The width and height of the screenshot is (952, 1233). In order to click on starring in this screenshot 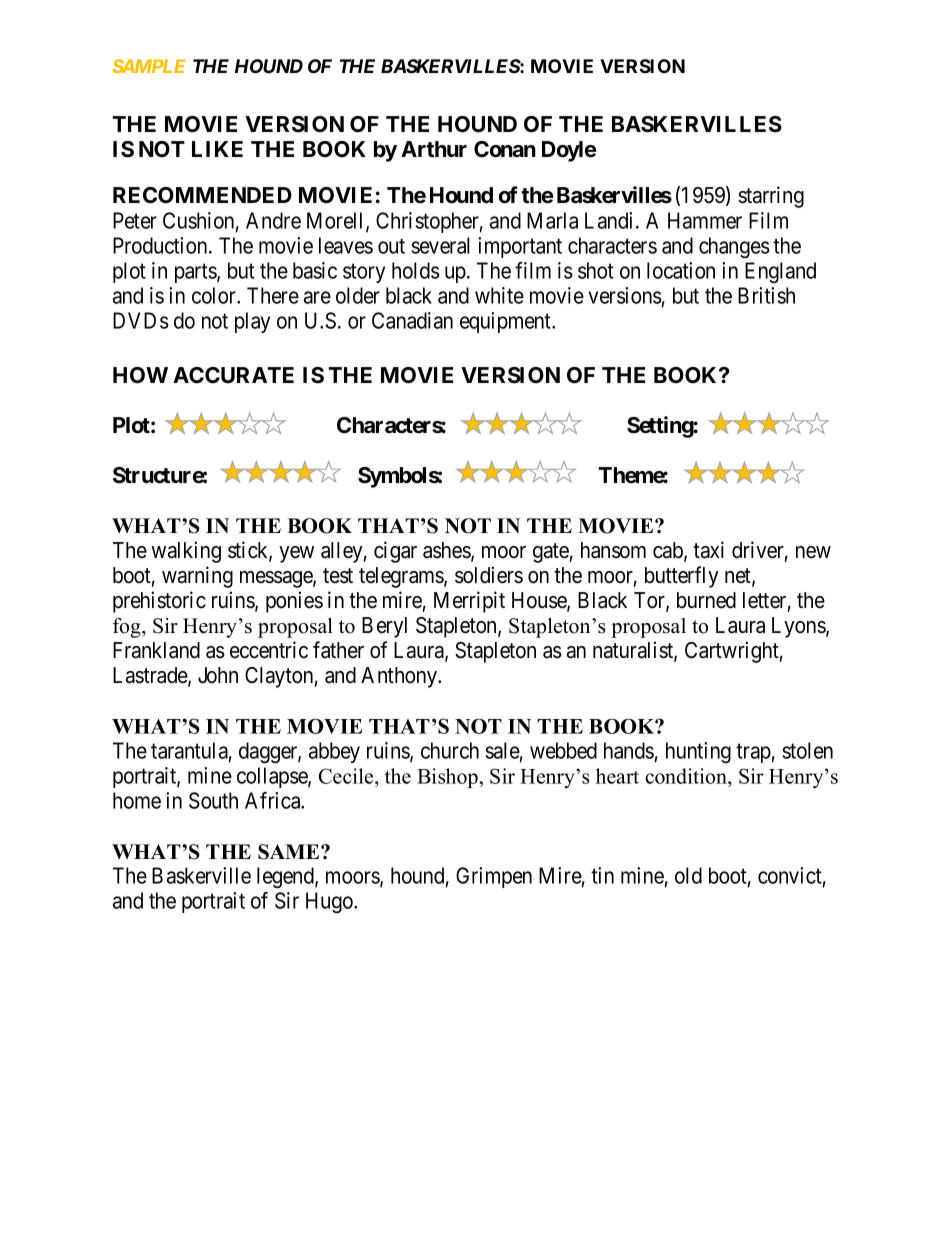, I will do `click(771, 197)`.
